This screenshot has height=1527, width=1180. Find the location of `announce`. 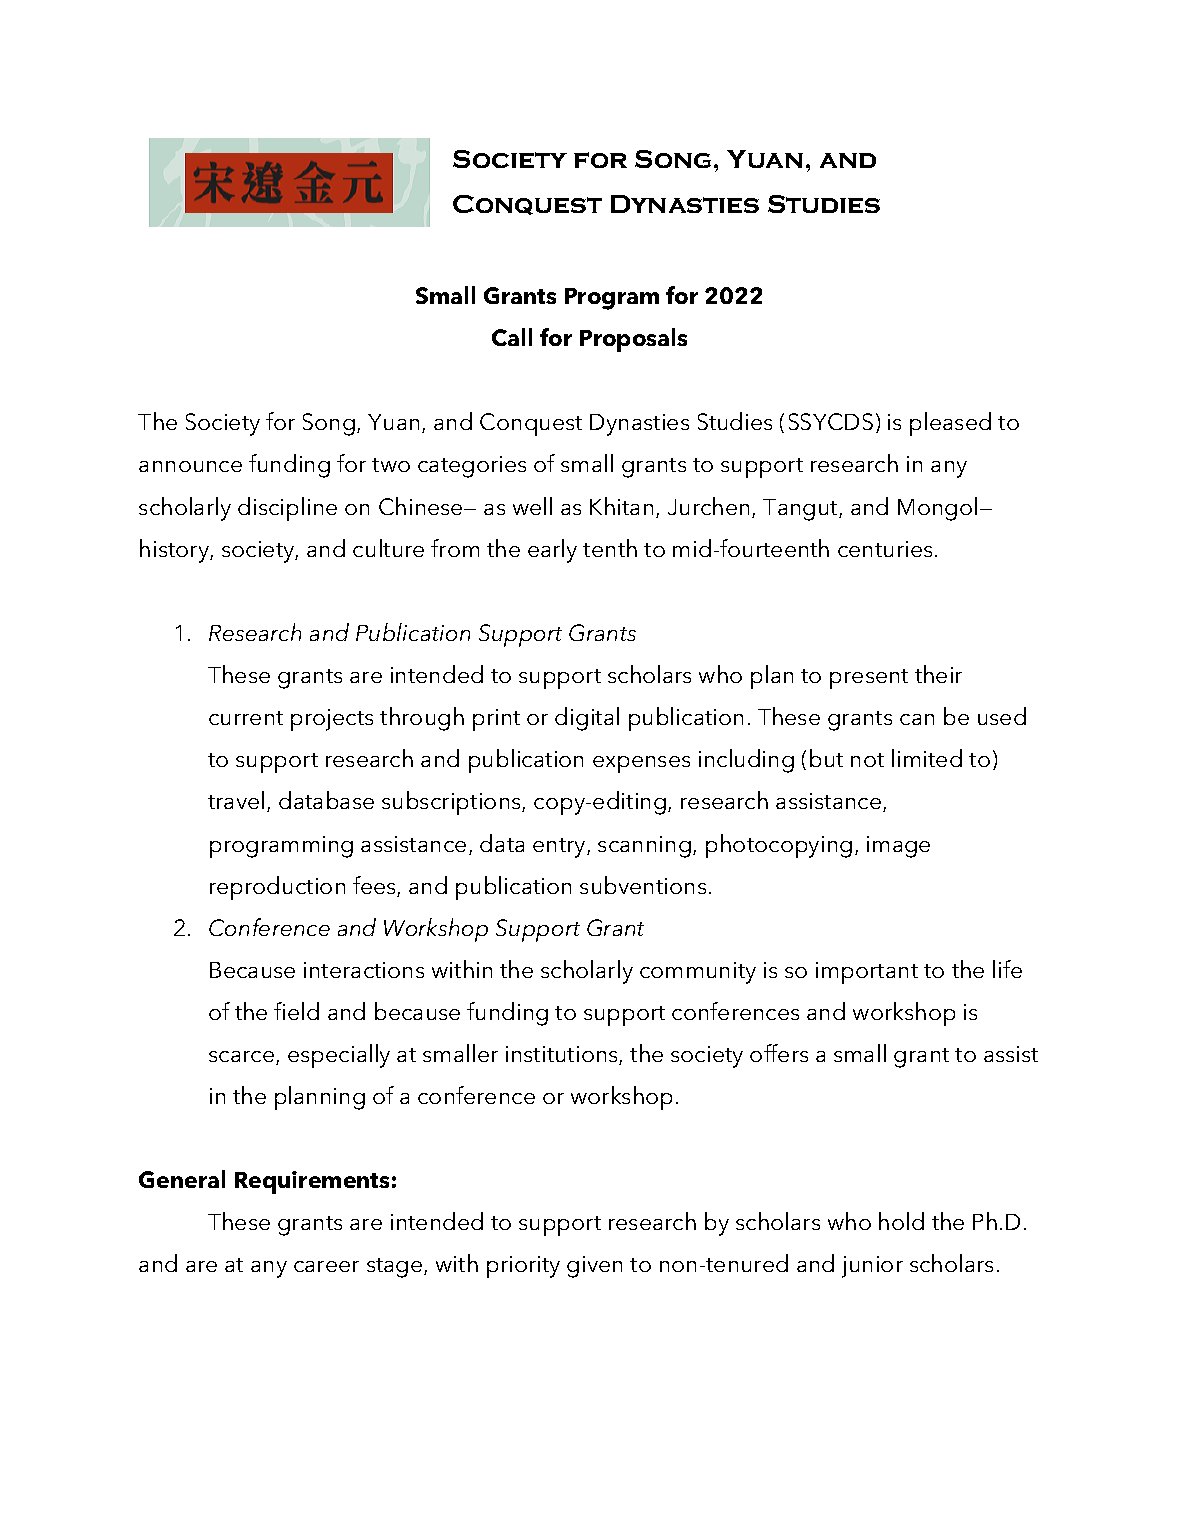

announce is located at coordinates (190, 466).
